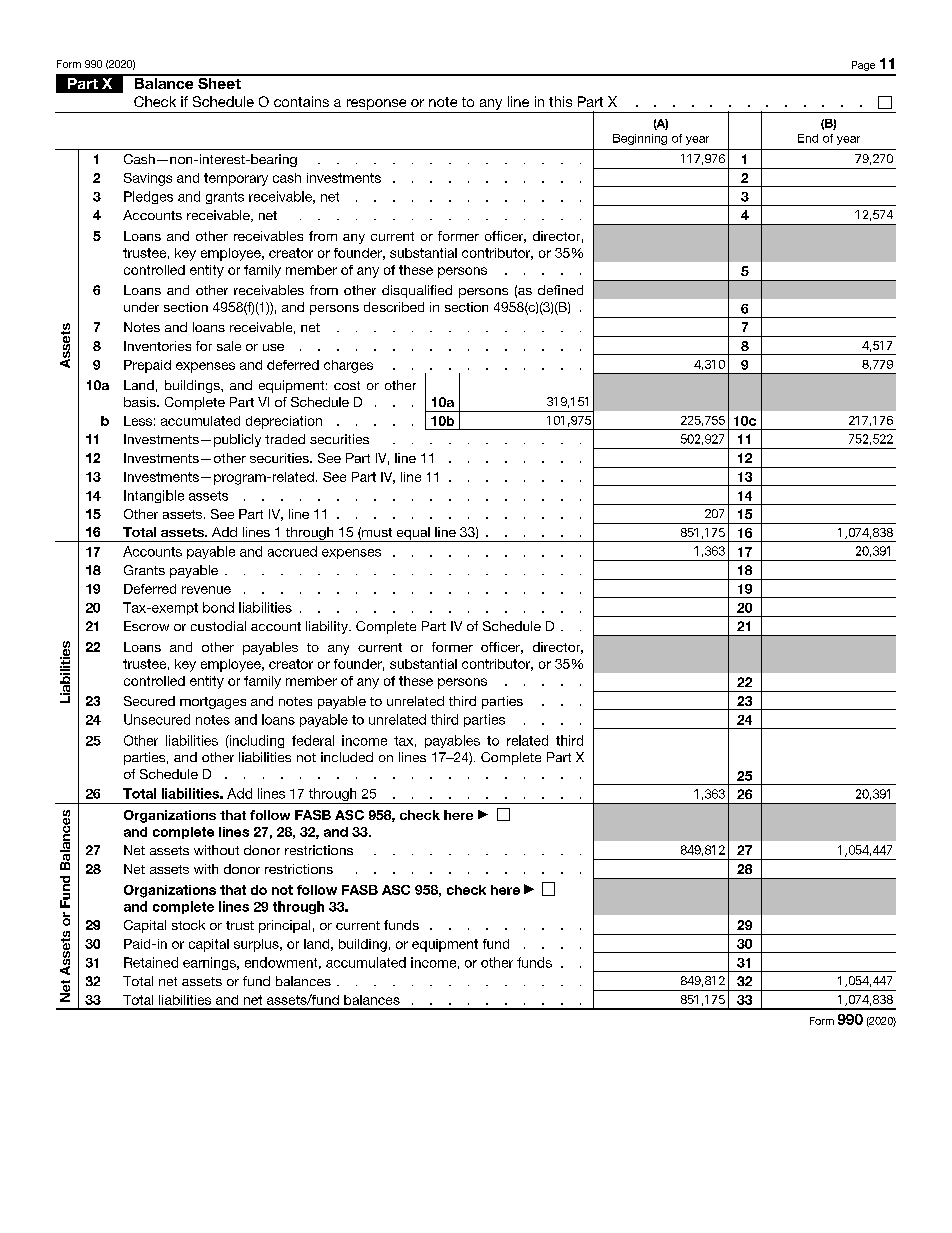 The width and height of the screenshot is (952, 1233). I want to click on stock, so click(188, 925).
